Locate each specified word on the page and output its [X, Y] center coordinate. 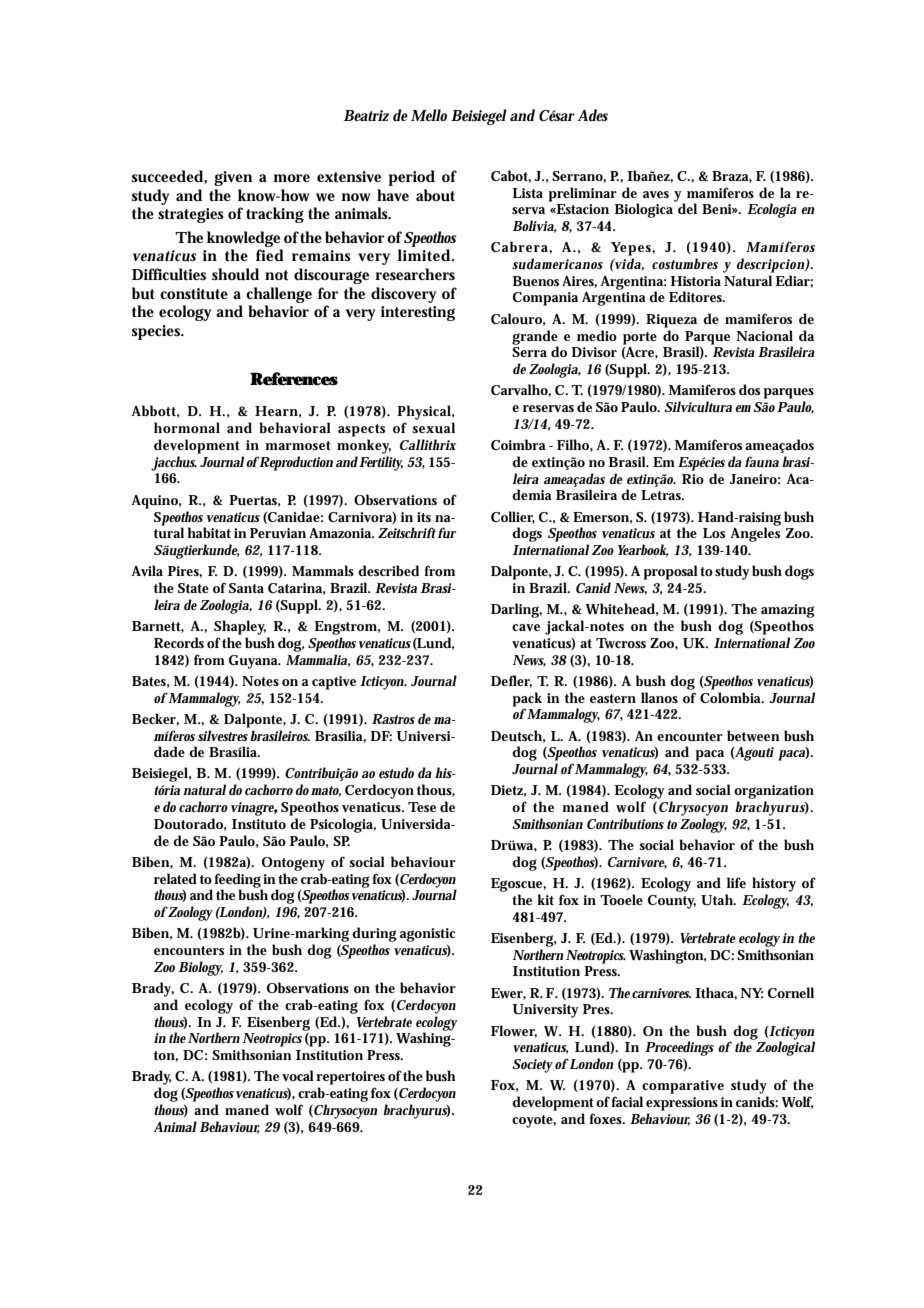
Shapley [240, 627]
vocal [298, 1075]
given [233, 178]
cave [526, 627]
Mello [429, 115]
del [687, 208]
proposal [670, 572]
